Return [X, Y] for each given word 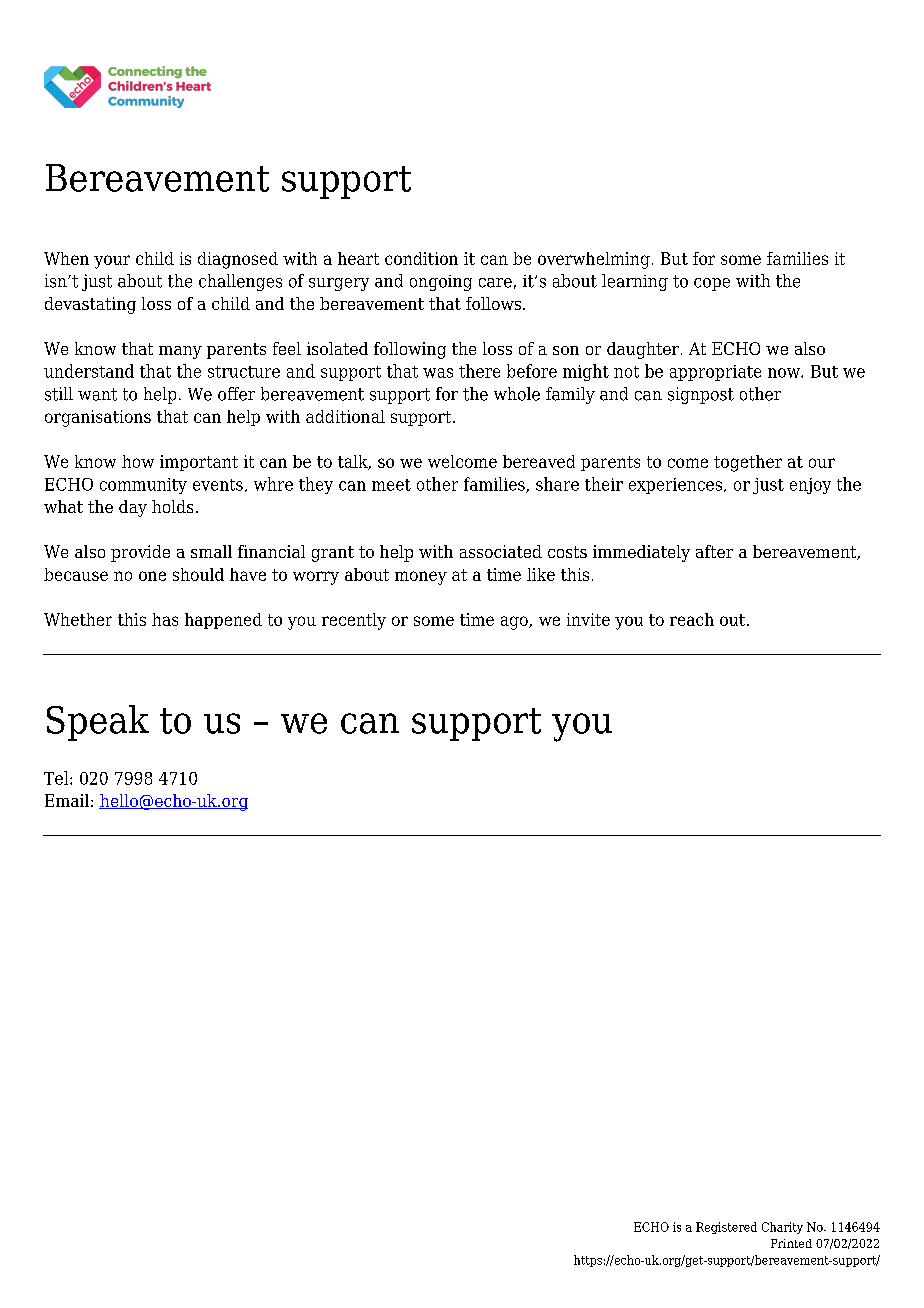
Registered [726, 1228]
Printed [791, 1243]
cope [712, 284]
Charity [782, 1228]
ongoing [441, 283]
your [112, 262]
